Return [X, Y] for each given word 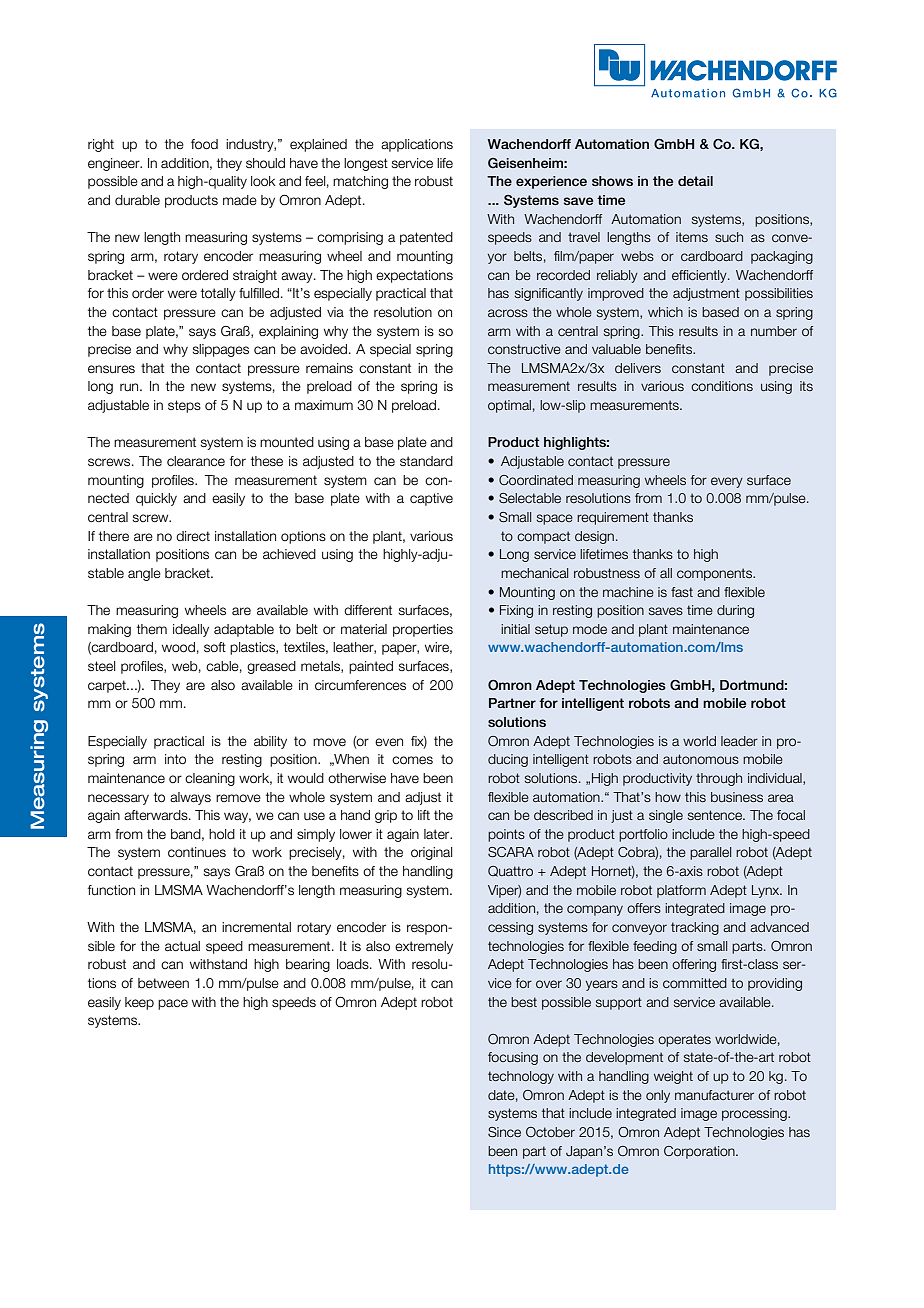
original [431, 853]
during [735, 611]
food [204, 144]
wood [178, 647]
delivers [638, 368]
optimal [509, 406]
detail [695, 181]
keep [139, 1003]
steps [184, 406]
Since [504, 1132]
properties [423, 630]
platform [681, 891]
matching [360, 182]
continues [197, 852]
